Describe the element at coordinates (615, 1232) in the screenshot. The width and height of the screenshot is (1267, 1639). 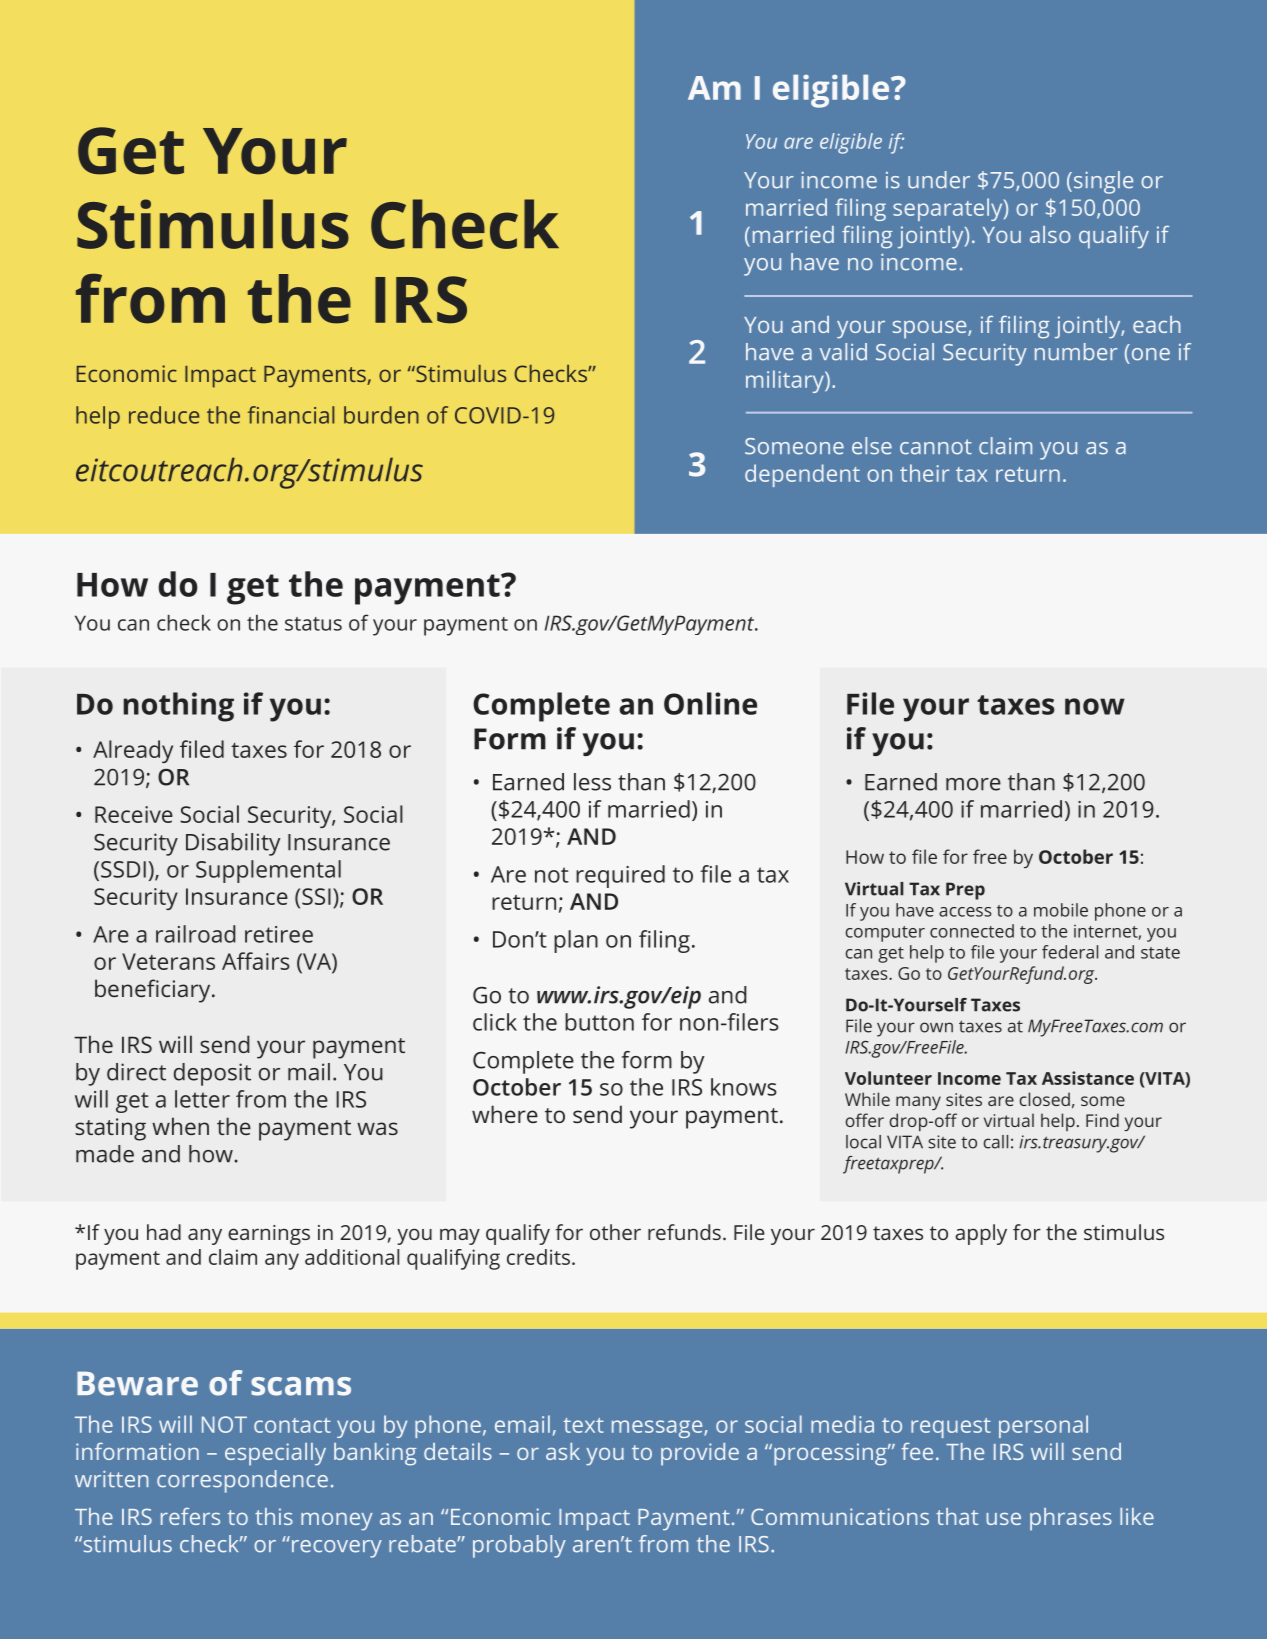
I see `other` at that location.
